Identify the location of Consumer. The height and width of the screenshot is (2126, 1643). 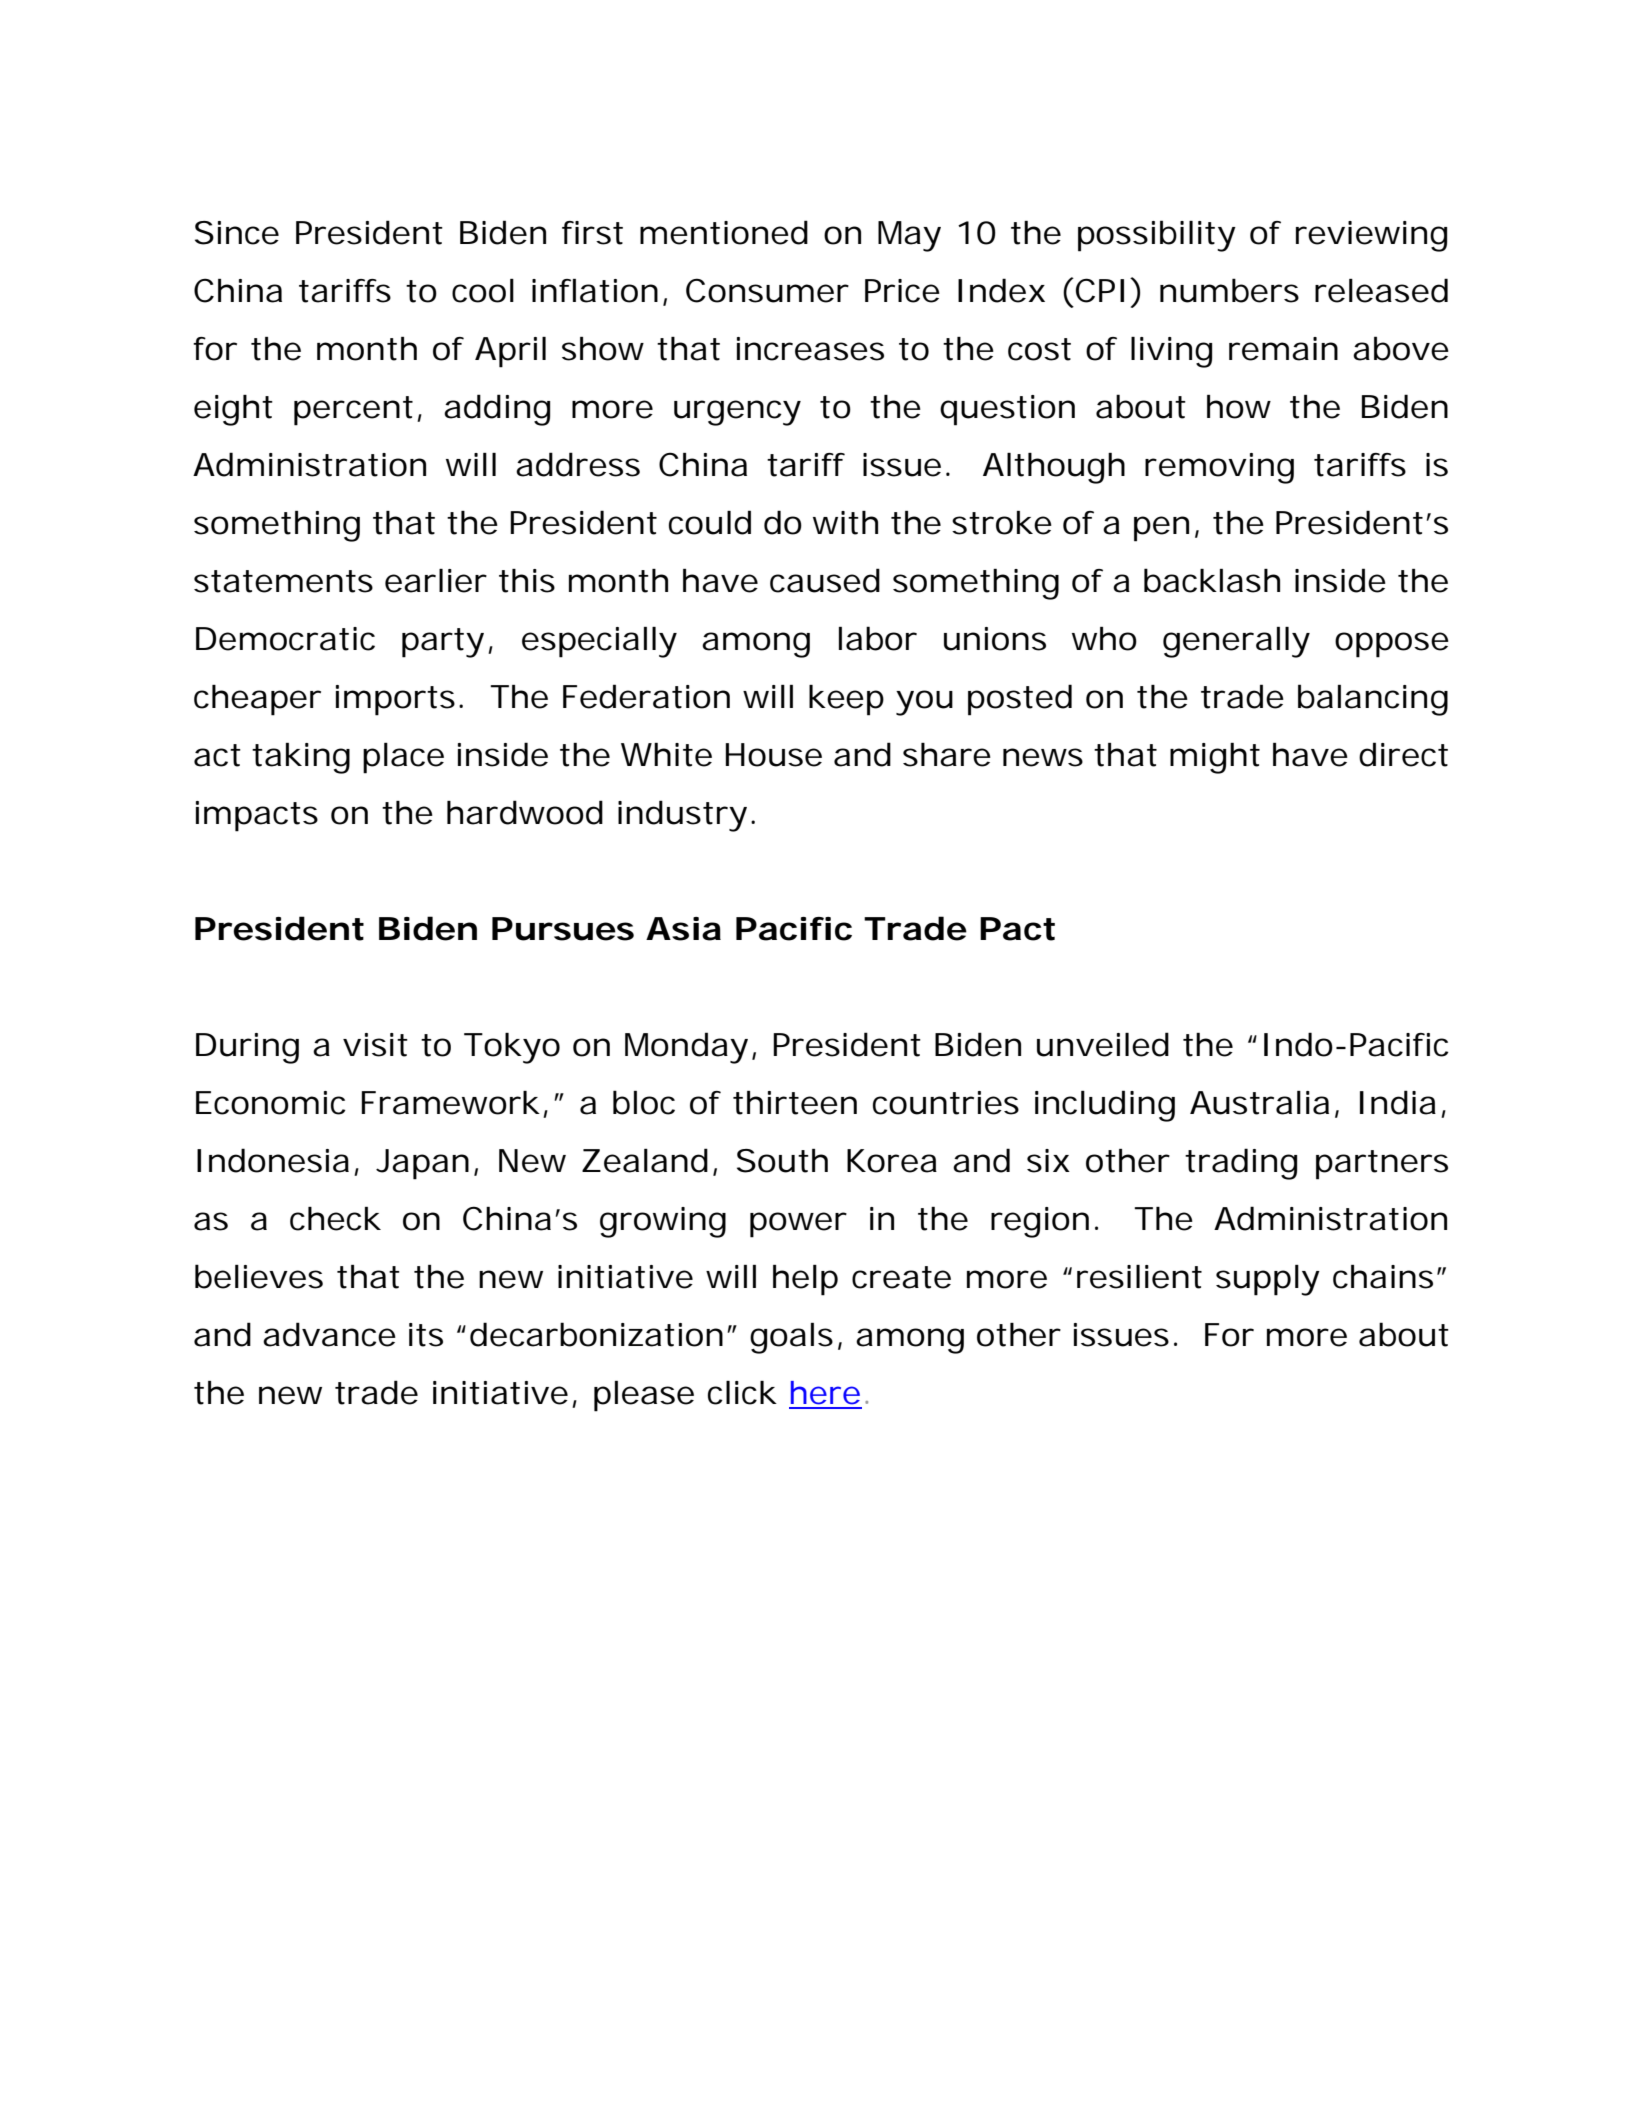
(767, 290).
